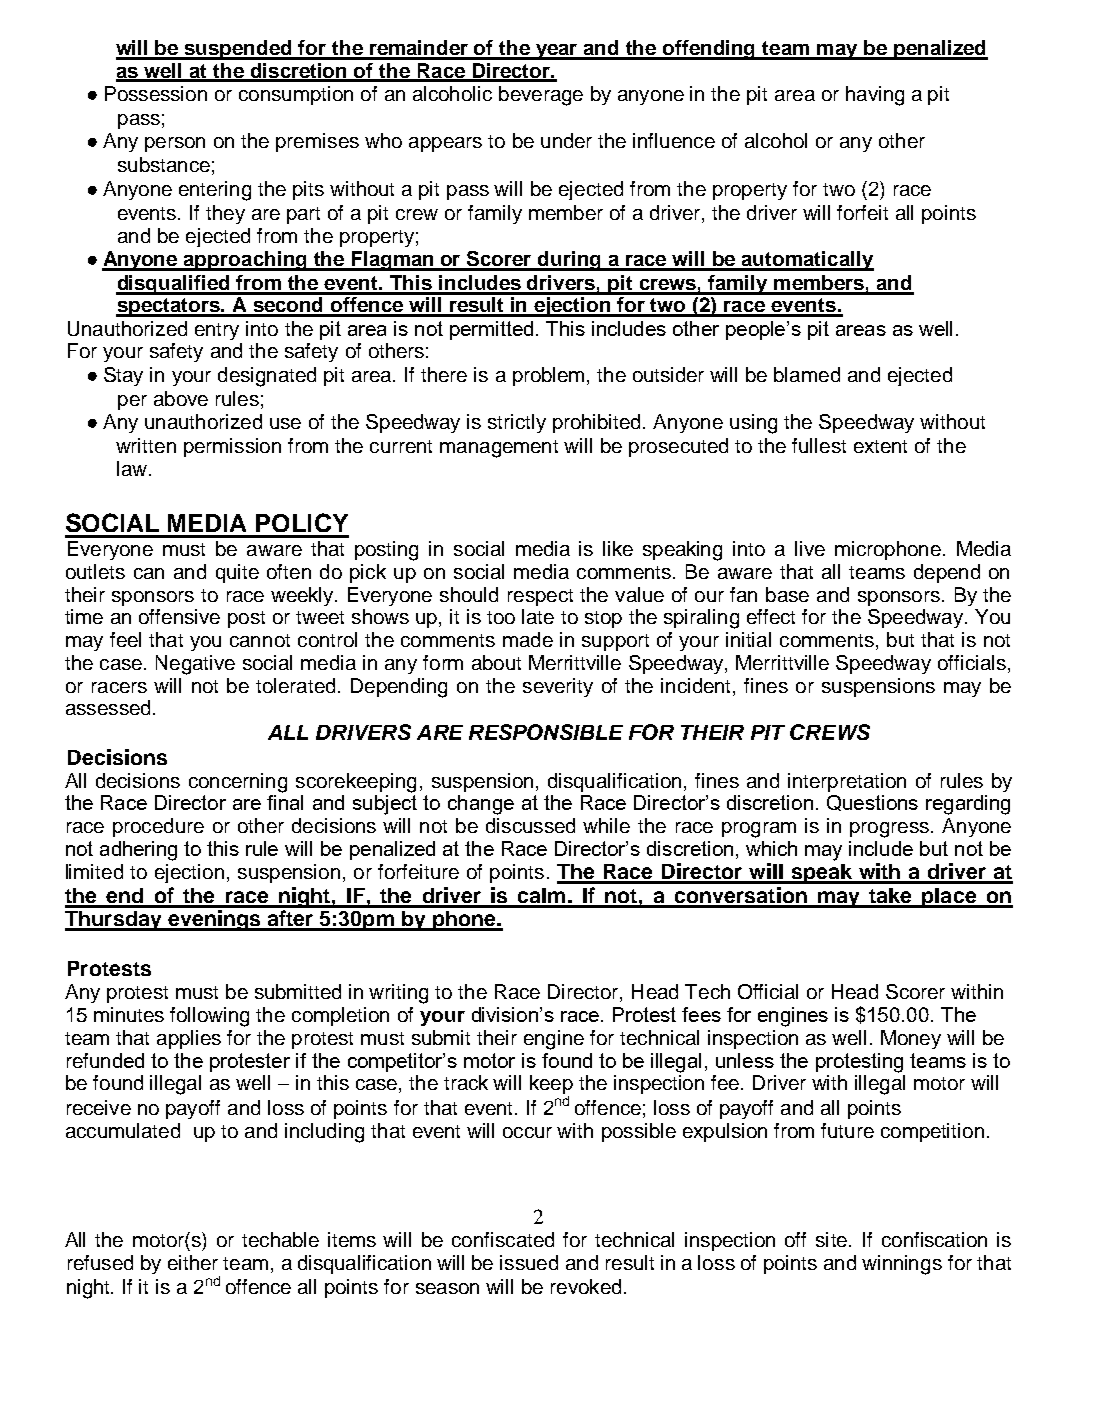 This screenshot has width=1097, height=1419. Describe the element at coordinates (875, 96) in the screenshot. I see `having` at that location.
